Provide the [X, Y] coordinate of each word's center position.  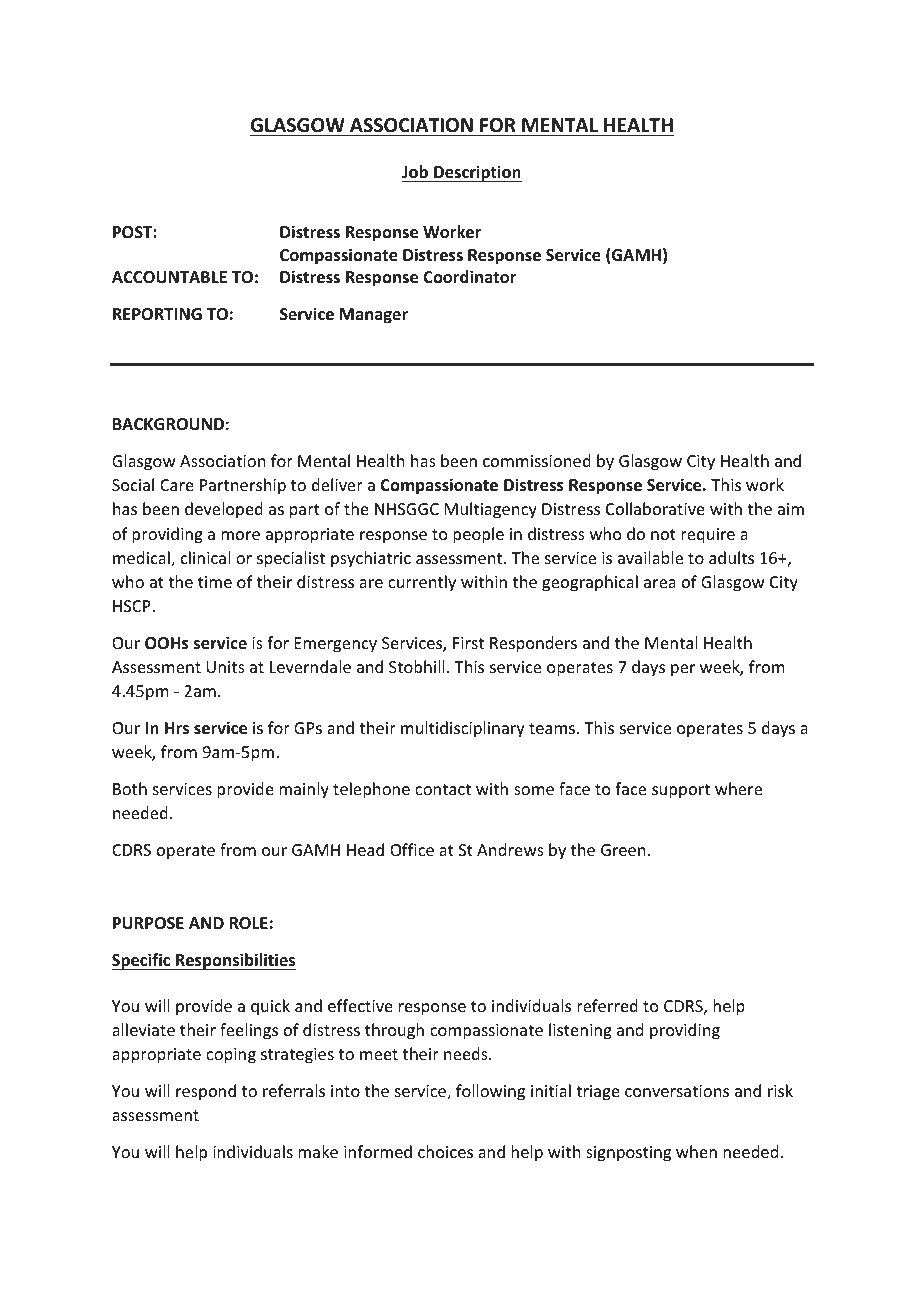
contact [443, 789]
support [681, 791]
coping [231, 1056]
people [478, 535]
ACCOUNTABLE [169, 277]
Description [477, 173]
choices [445, 1151]
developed [224, 510]
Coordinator [469, 277]
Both [130, 788]
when [696, 1151]
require [708, 536]
